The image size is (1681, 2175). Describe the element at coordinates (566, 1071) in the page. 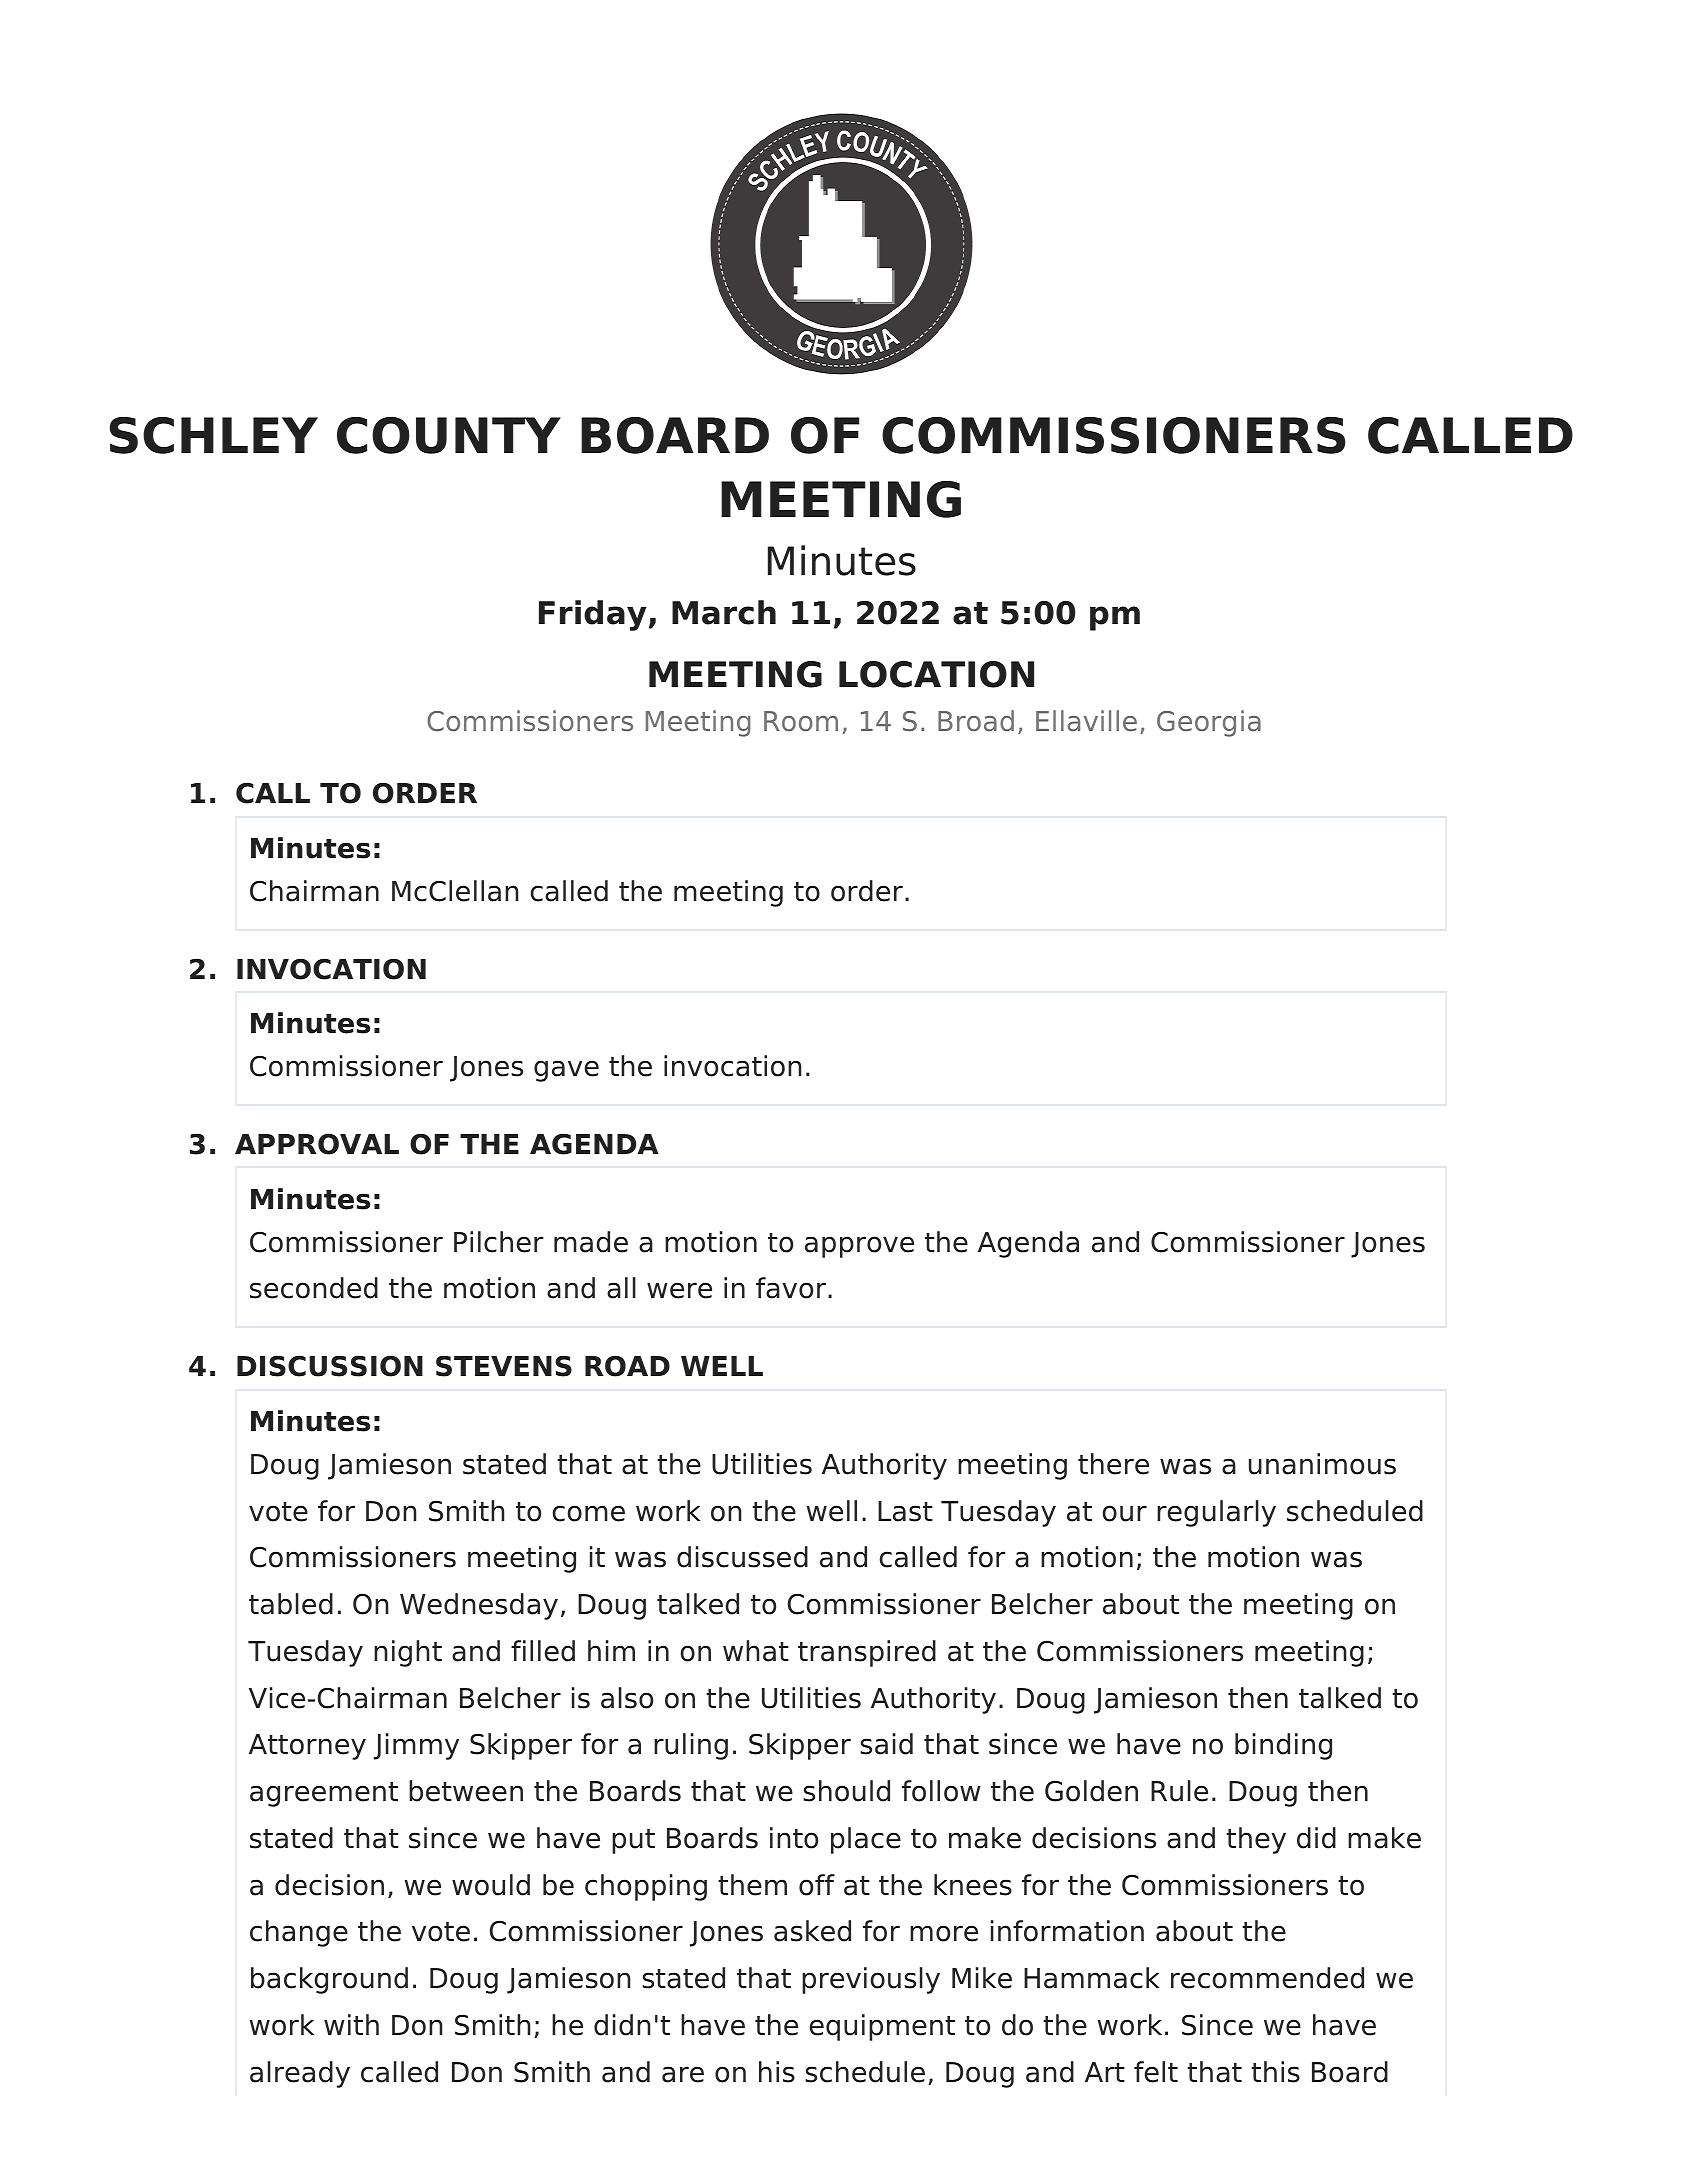

I see `gave` at that location.
